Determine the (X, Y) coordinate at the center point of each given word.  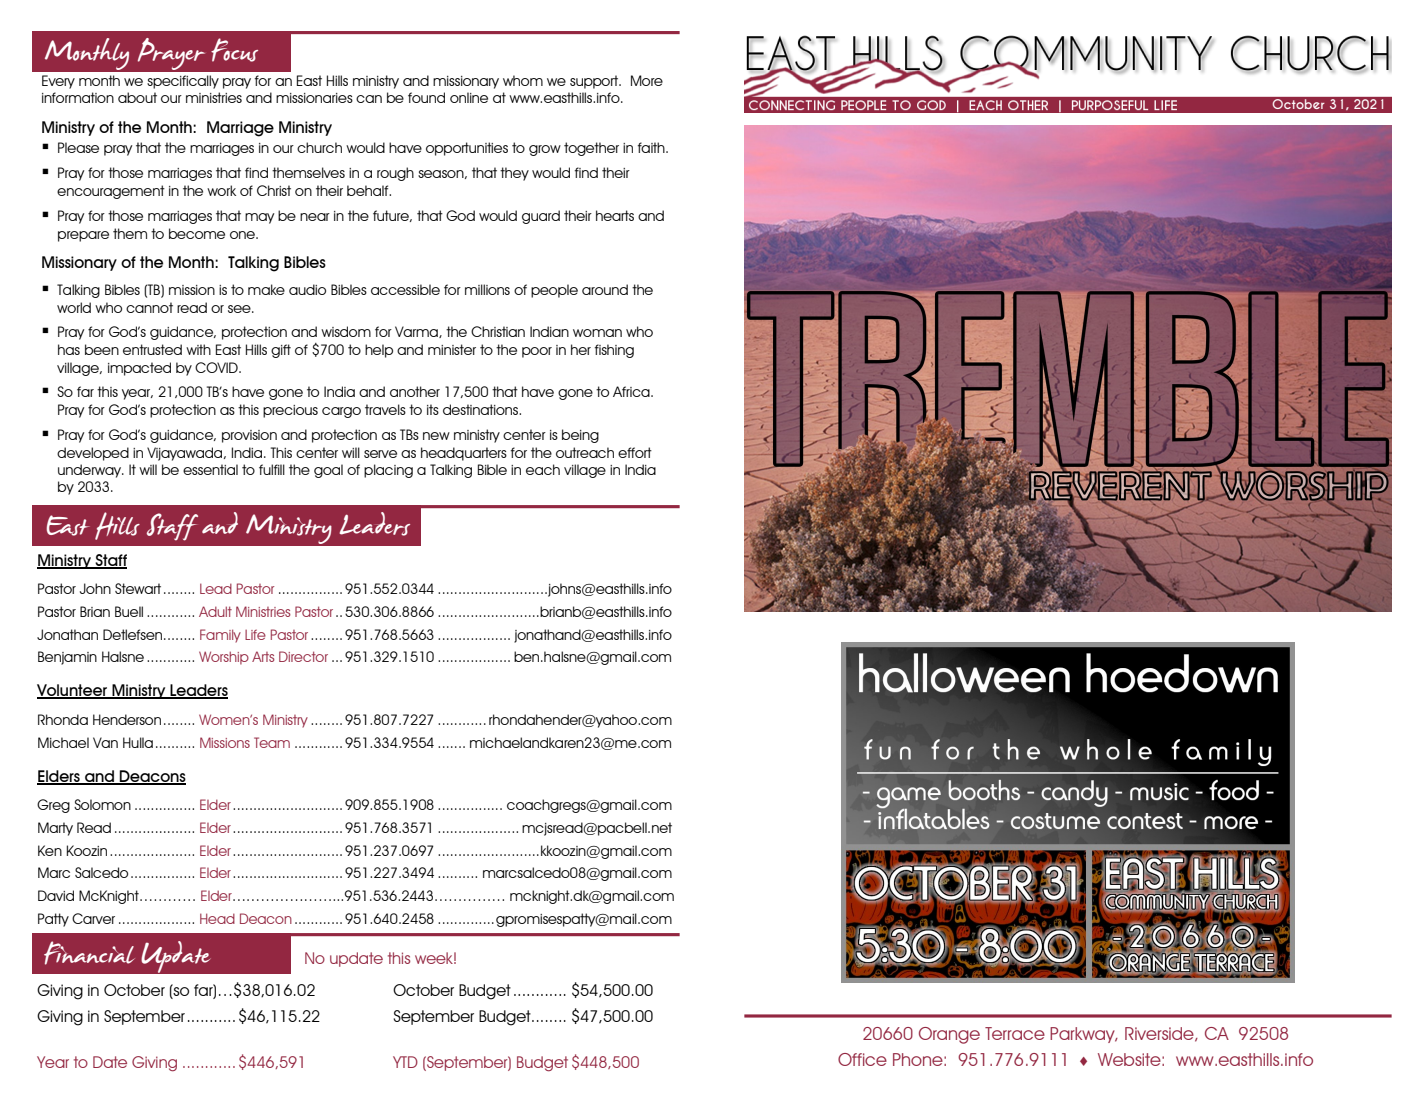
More (647, 80)
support (595, 82)
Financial (89, 953)
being (580, 436)
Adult (215, 611)
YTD (405, 1062)
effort (635, 452)
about (137, 97)
